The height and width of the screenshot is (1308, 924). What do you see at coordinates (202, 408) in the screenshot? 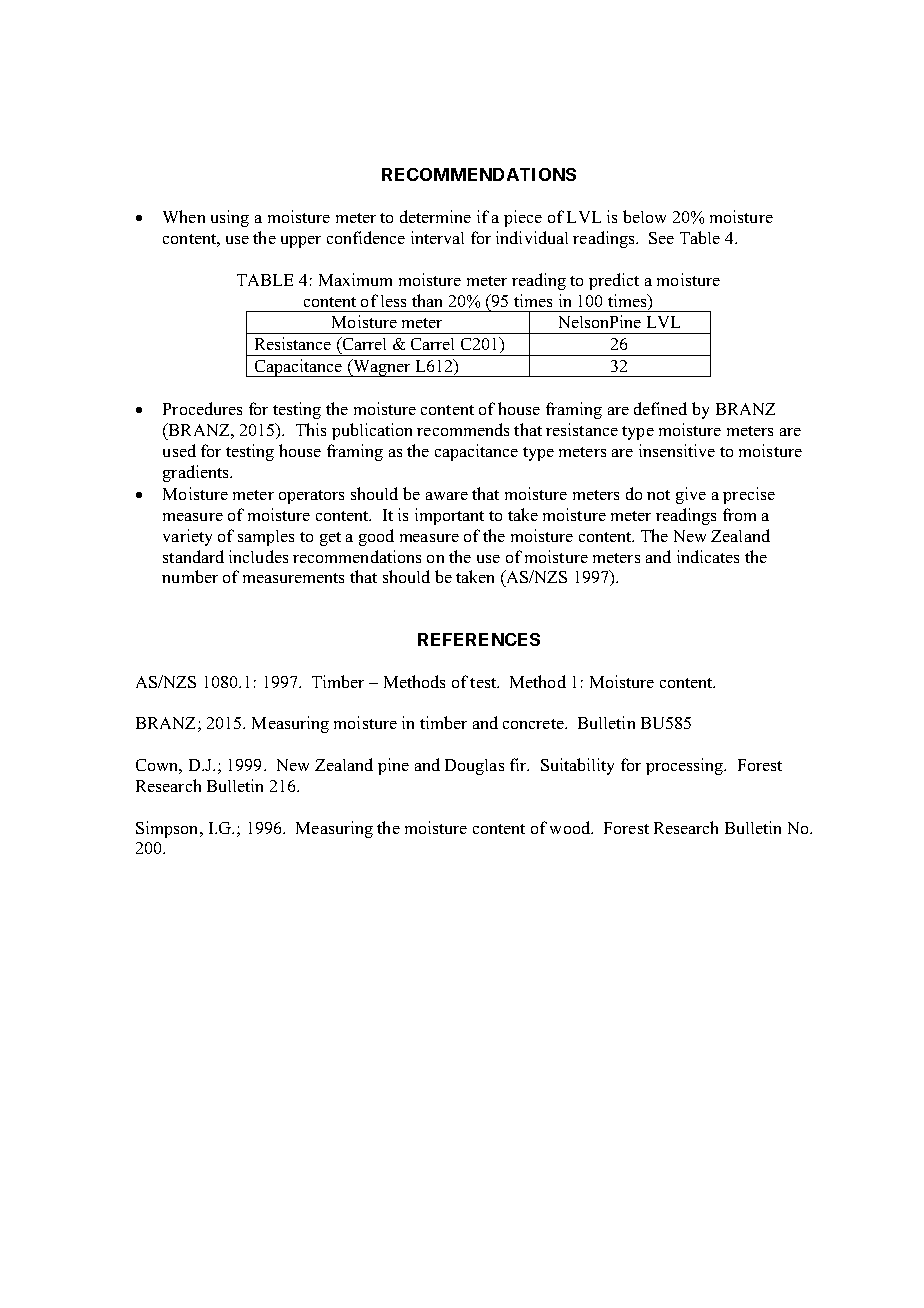
I see `Procedures` at bounding box center [202, 408].
